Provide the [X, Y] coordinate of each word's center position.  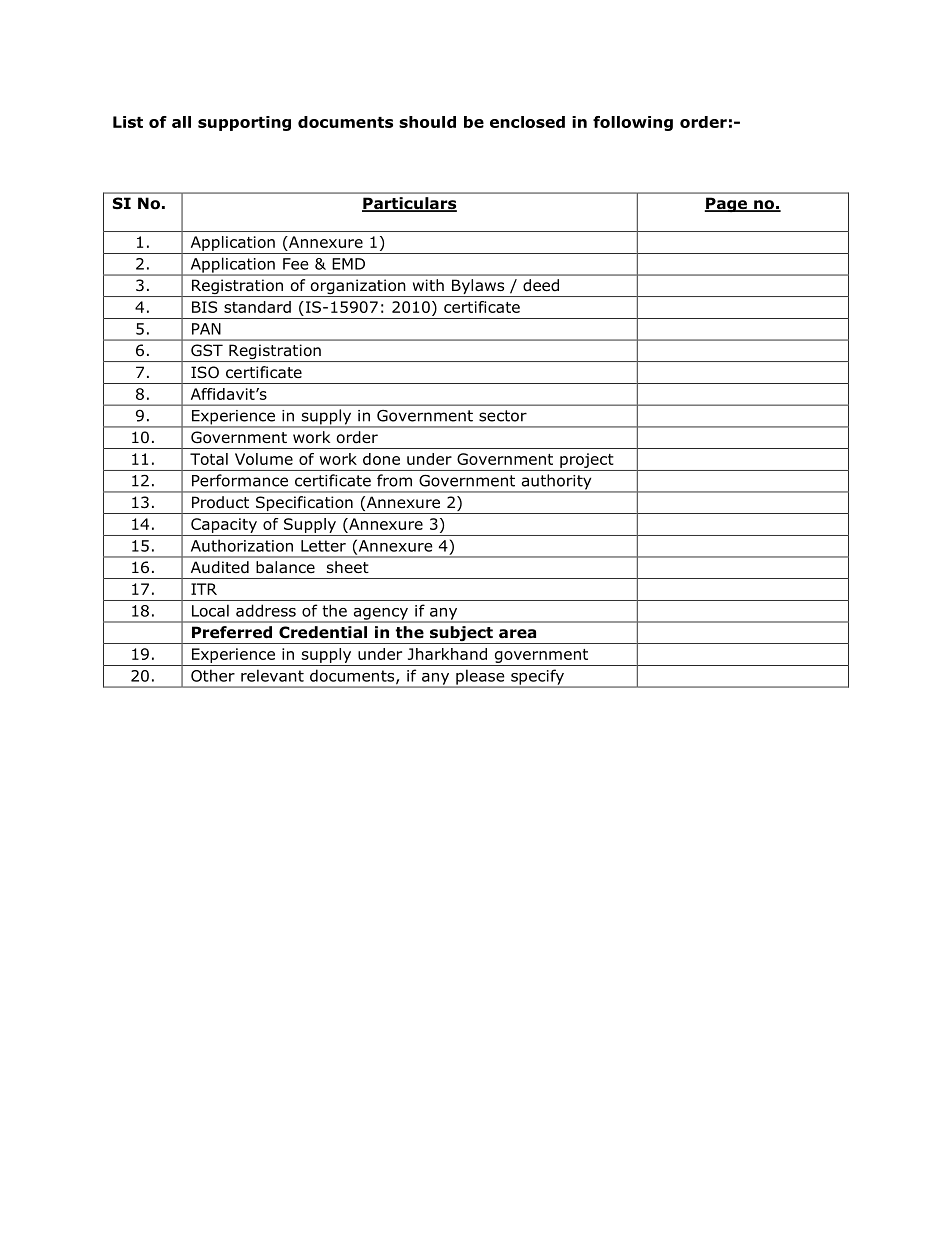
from [394, 480]
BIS [204, 307]
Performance [240, 480]
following [633, 123]
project [587, 460]
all [181, 122]
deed [541, 285]
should [427, 122]
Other [213, 675]
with [428, 285]
